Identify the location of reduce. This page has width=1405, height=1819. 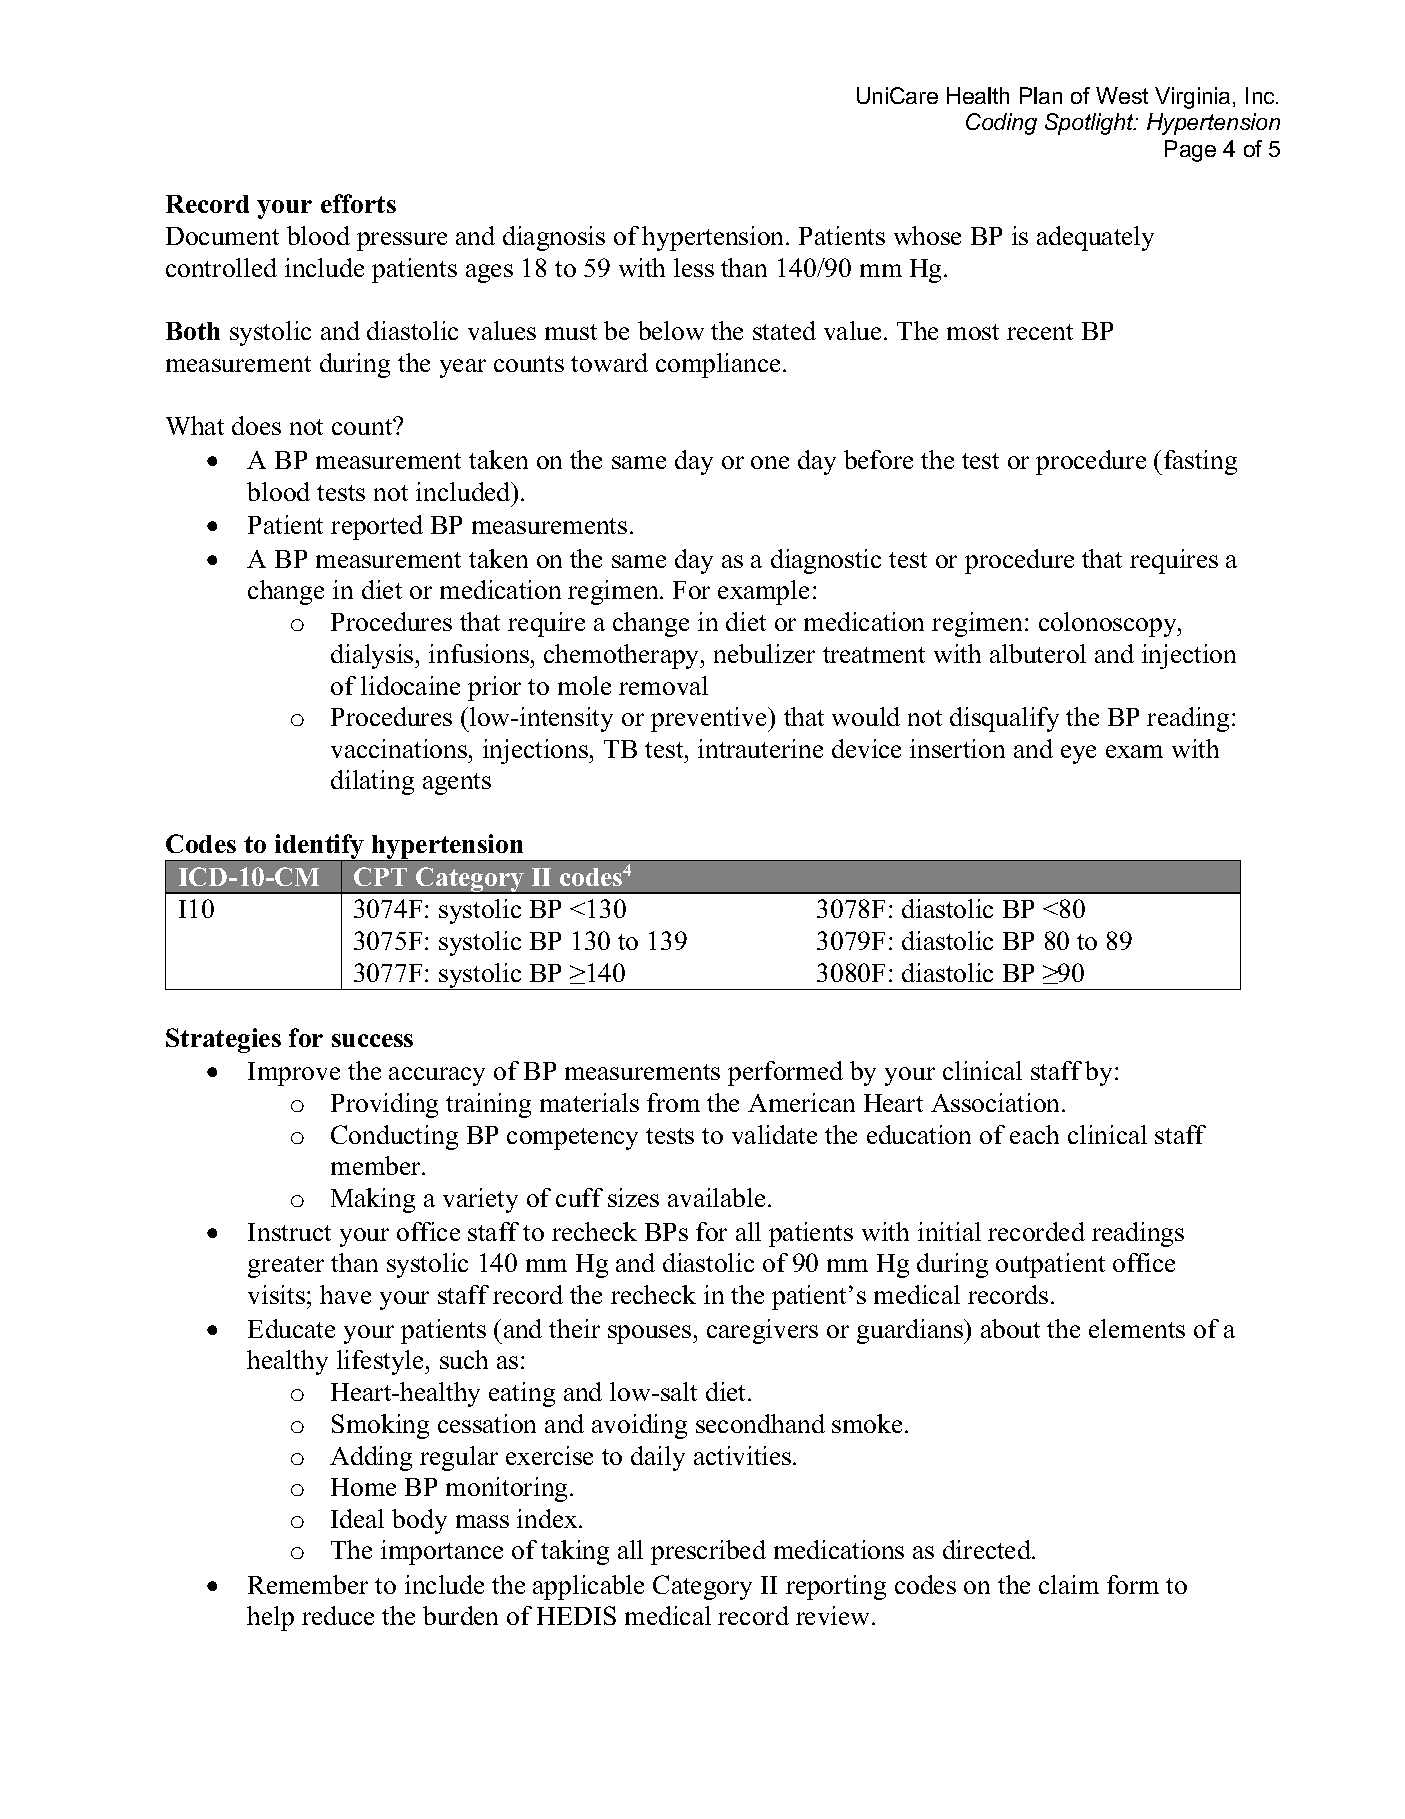
(338, 1615).
